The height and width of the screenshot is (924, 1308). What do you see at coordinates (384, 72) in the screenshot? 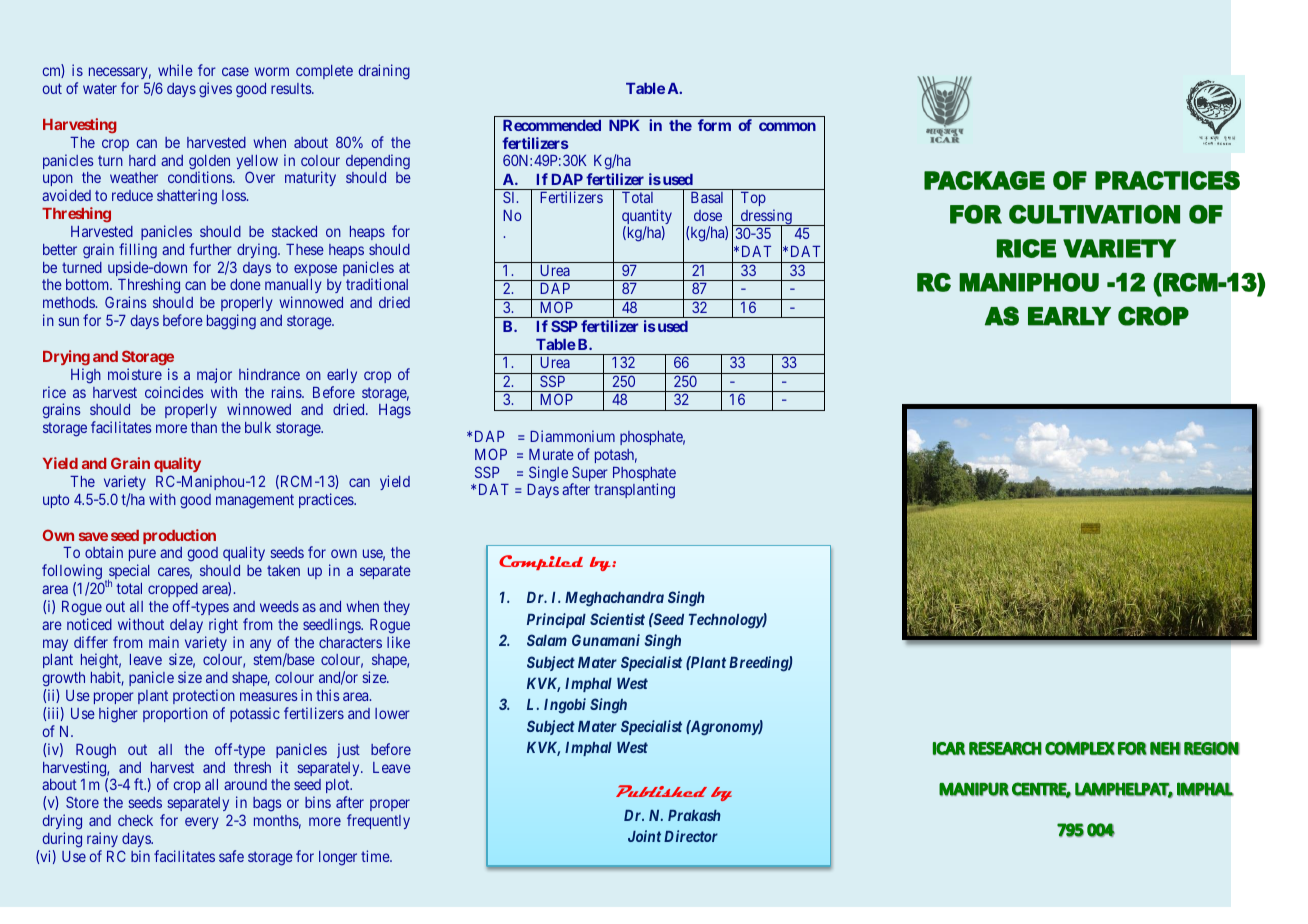
I see `draining` at bounding box center [384, 72].
